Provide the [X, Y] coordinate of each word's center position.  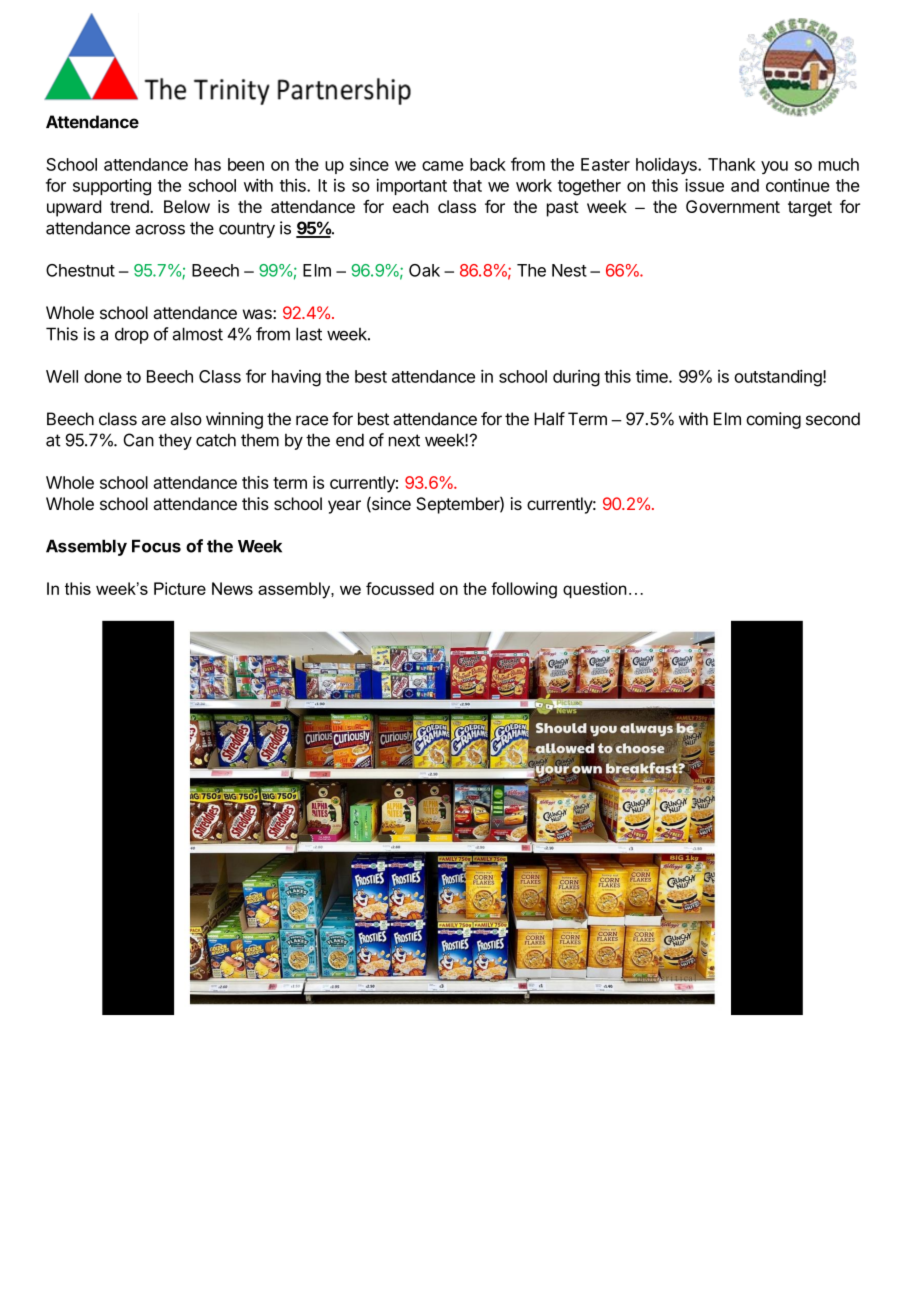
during [576, 378]
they [175, 441]
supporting [112, 187]
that [467, 185]
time [653, 376]
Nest [569, 270]
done [103, 376]
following [524, 590]
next [404, 440]
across [160, 229]
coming [773, 420]
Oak [424, 270]
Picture [180, 588]
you [774, 167]
